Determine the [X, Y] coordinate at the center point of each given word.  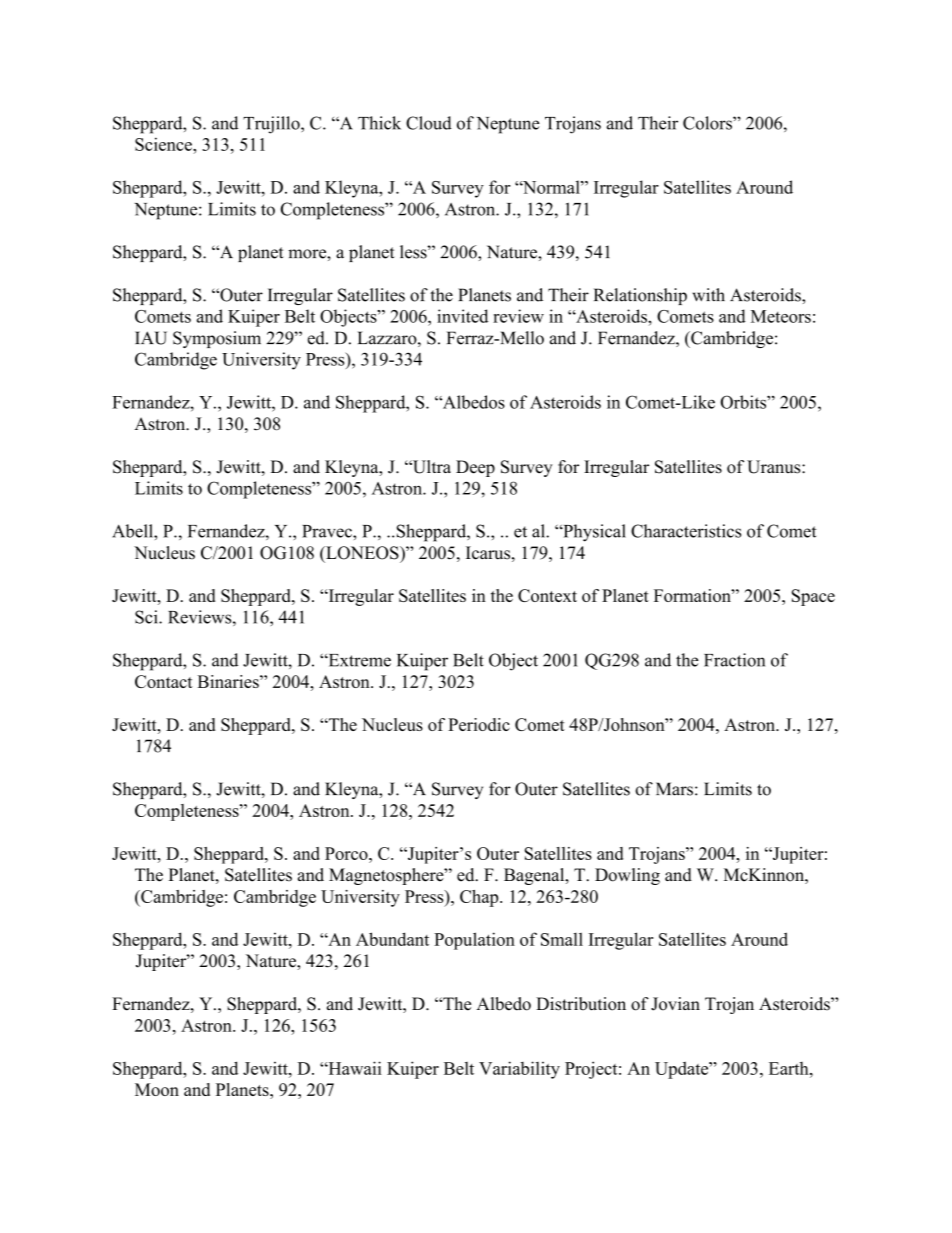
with [709, 295]
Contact [164, 681]
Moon [157, 1089]
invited [462, 316]
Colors [708, 123]
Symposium [217, 339]
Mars [674, 789]
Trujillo [272, 125]
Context [547, 595]
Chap [480, 898]
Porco [347, 853]
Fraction [734, 660]
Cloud [429, 123]
